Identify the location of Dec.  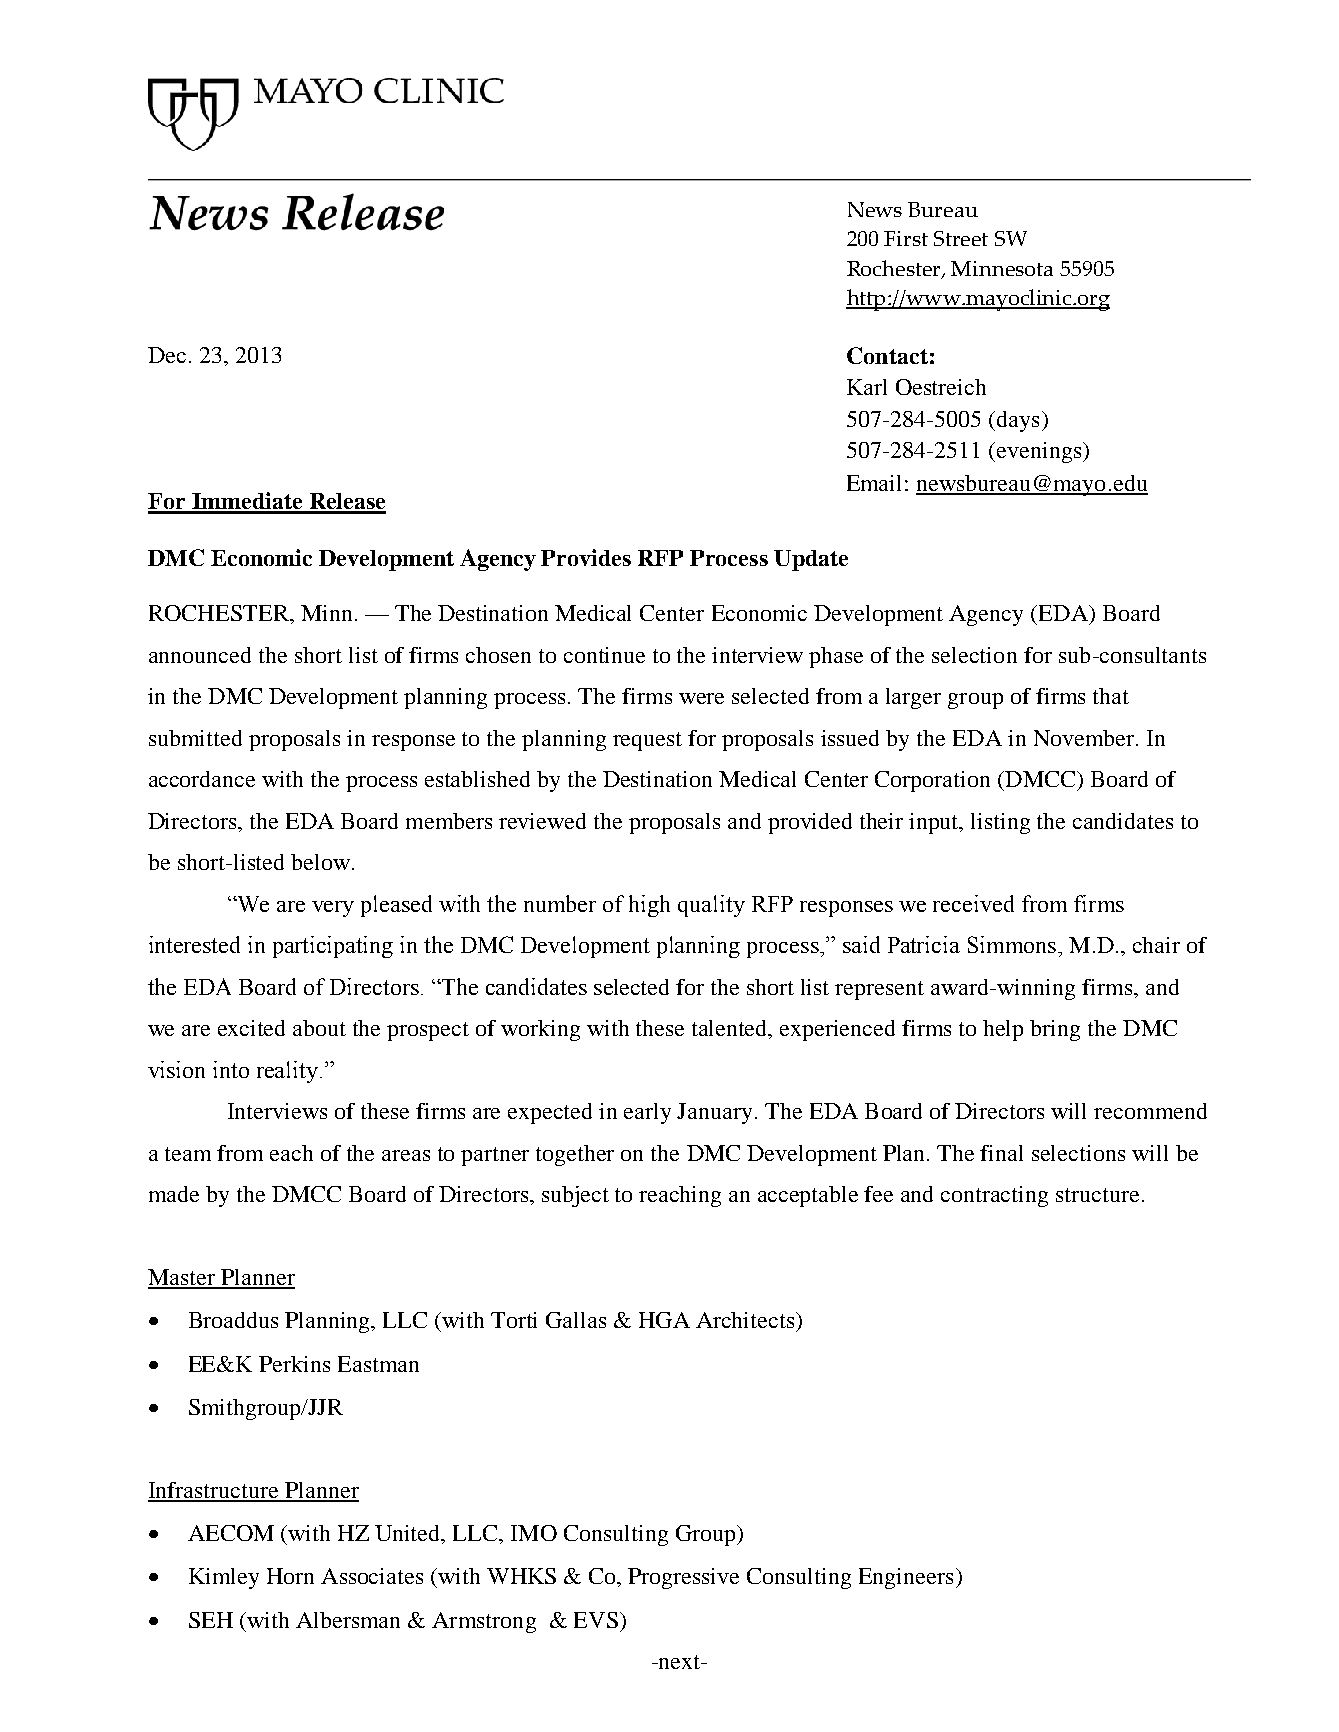
(167, 355).
